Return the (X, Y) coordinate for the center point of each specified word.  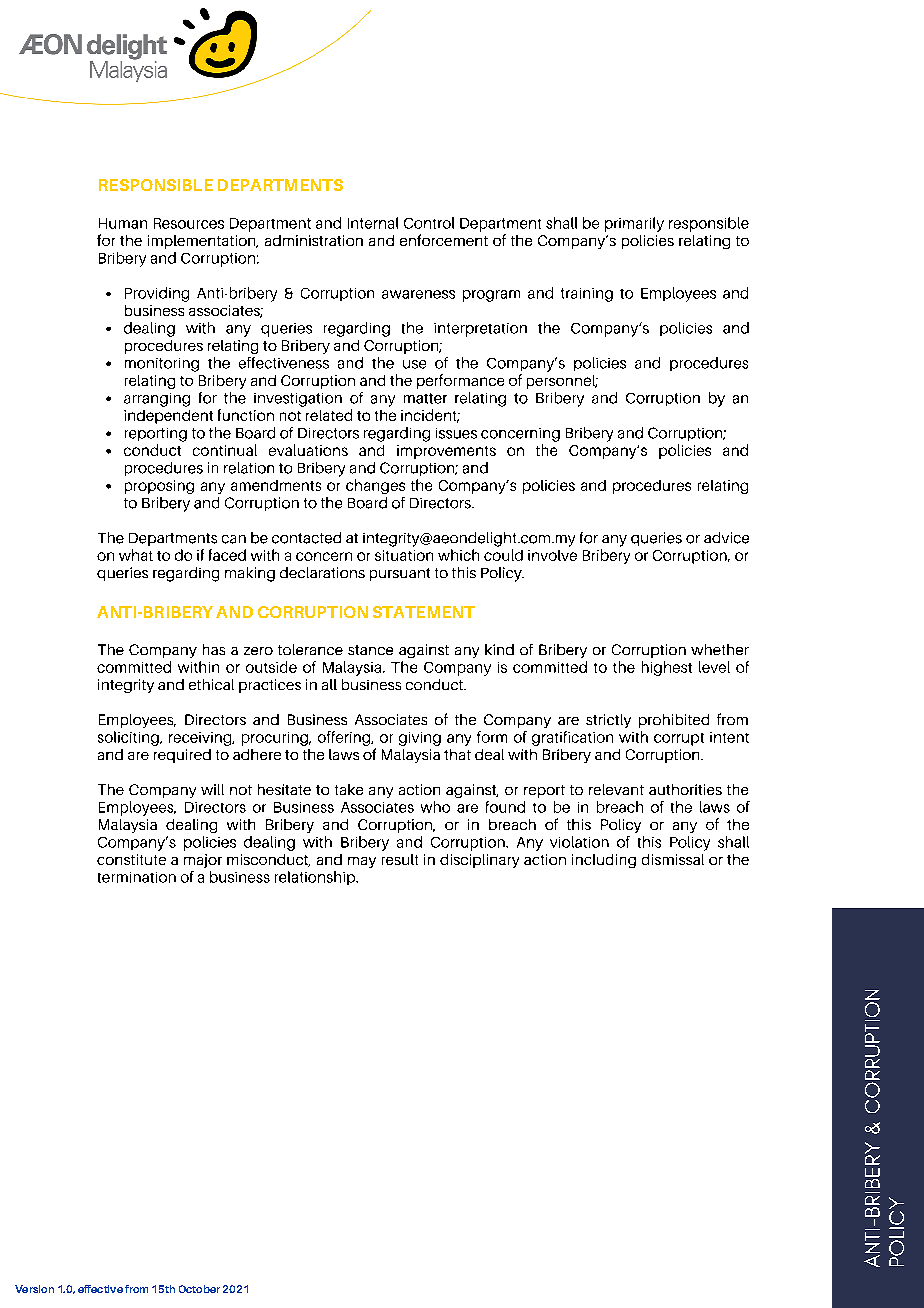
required (182, 756)
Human (123, 223)
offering (345, 738)
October (199, 1289)
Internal (373, 223)
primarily (634, 224)
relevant (616, 789)
